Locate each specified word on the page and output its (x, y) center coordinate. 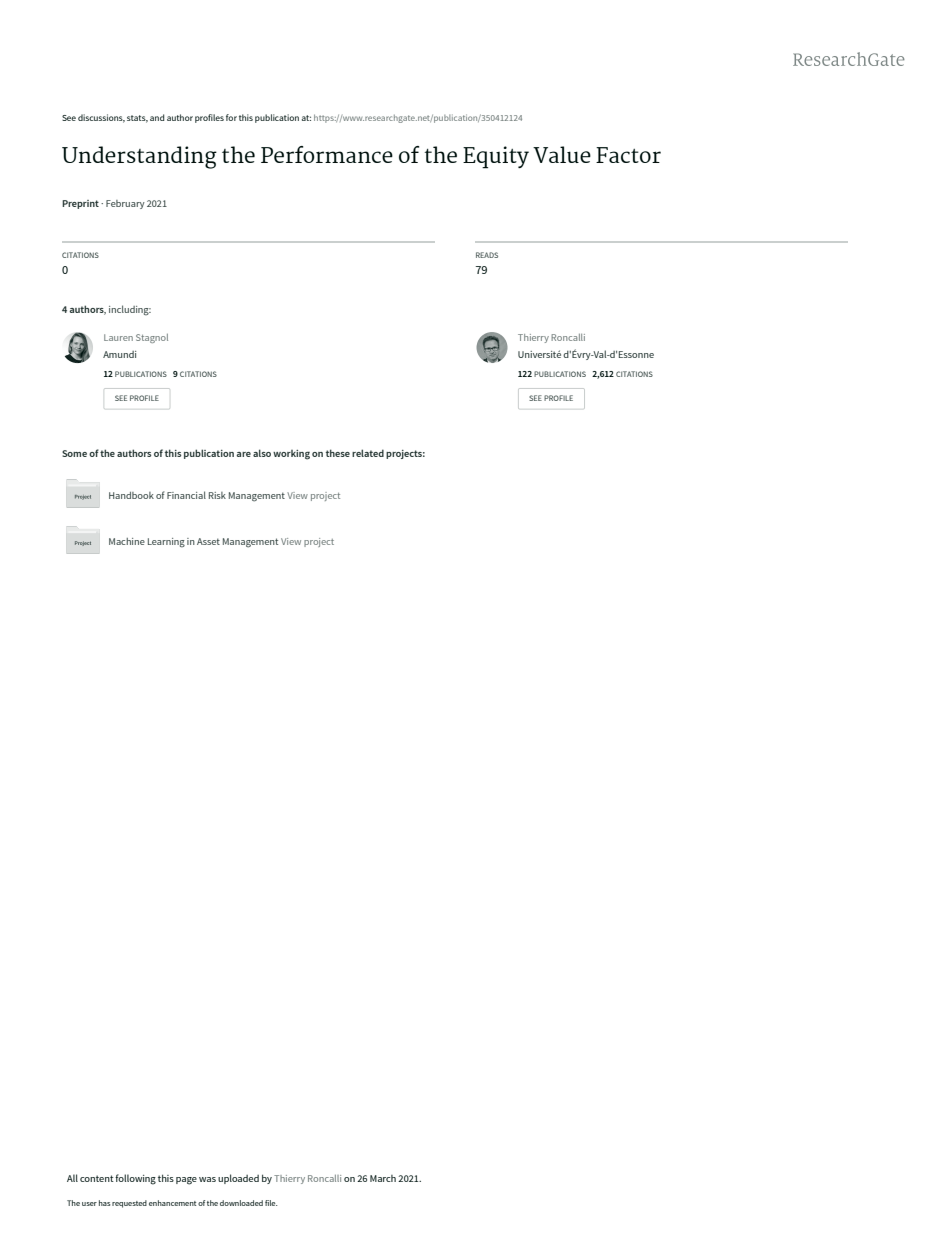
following (135, 1179)
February (125, 204)
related (368, 453)
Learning (166, 543)
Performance (327, 154)
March (383, 1178)
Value (562, 154)
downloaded (241, 1203)
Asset (208, 541)
